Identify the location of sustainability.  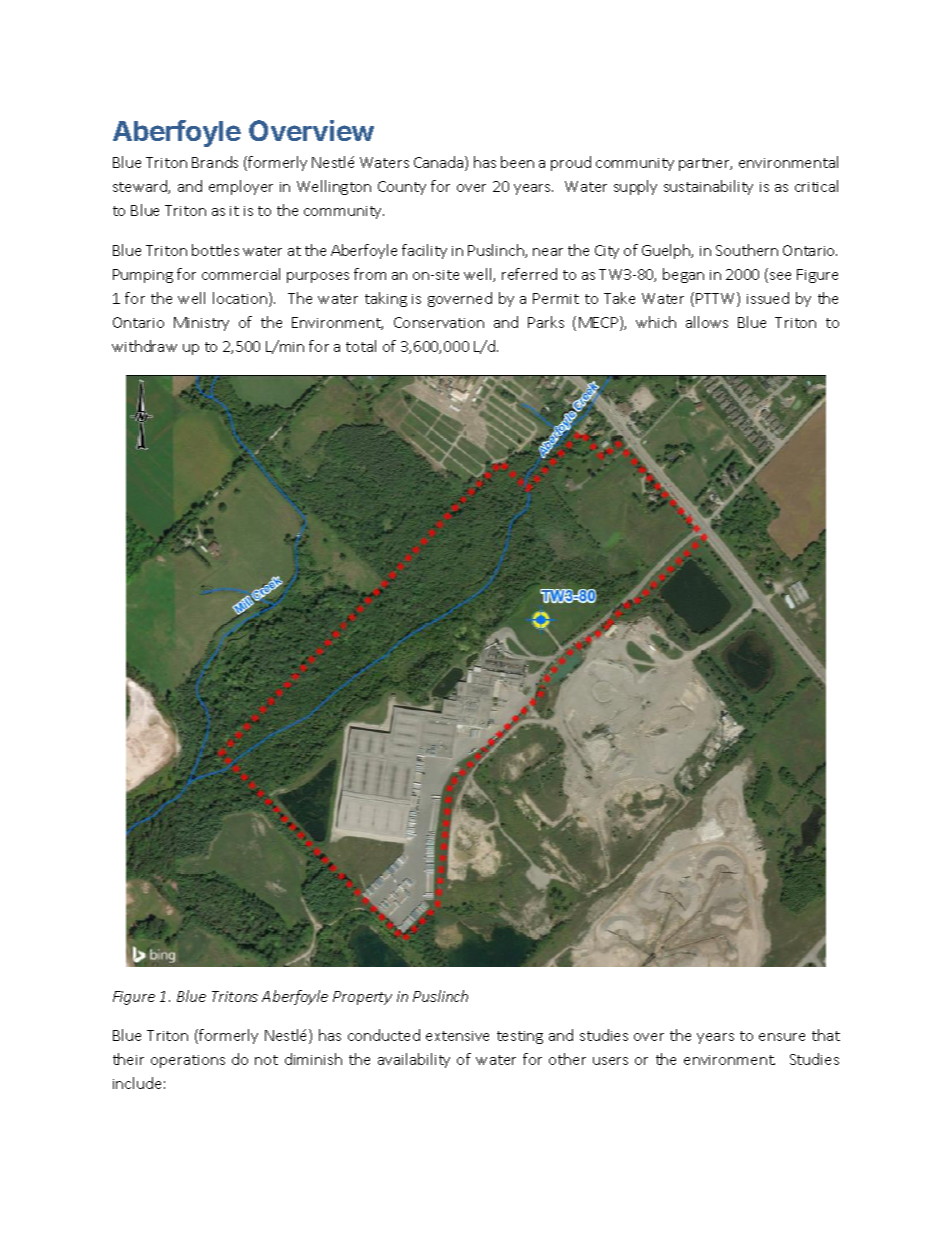
(708, 187).
